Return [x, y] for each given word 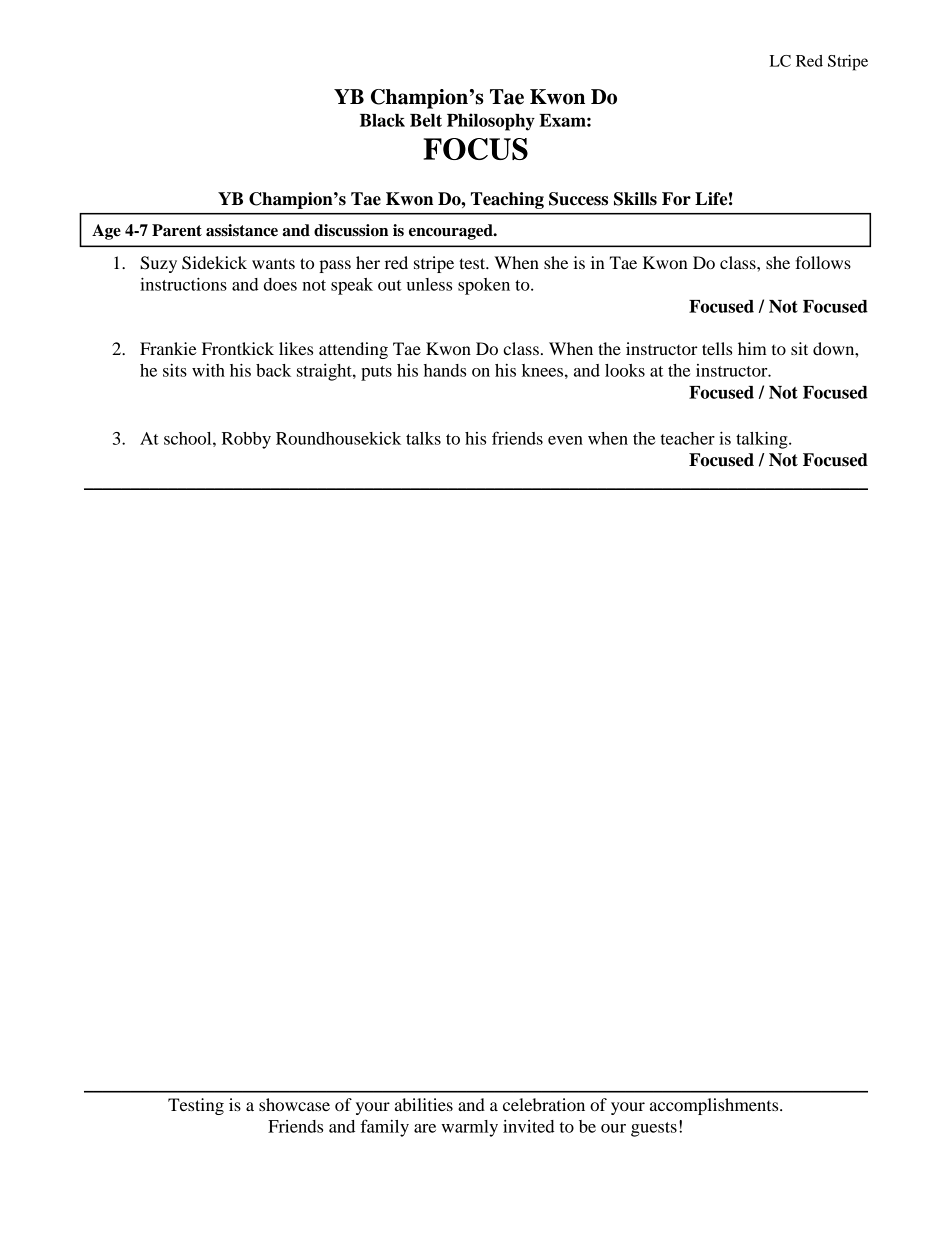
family [385, 1128]
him [752, 348]
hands [445, 370]
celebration [544, 1104]
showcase [294, 1104]
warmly [469, 1128]
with [208, 370]
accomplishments [715, 1106]
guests [654, 1129]
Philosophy [491, 122]
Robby [246, 440]
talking [763, 440]
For [676, 199]
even [565, 440]
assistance [242, 230]
